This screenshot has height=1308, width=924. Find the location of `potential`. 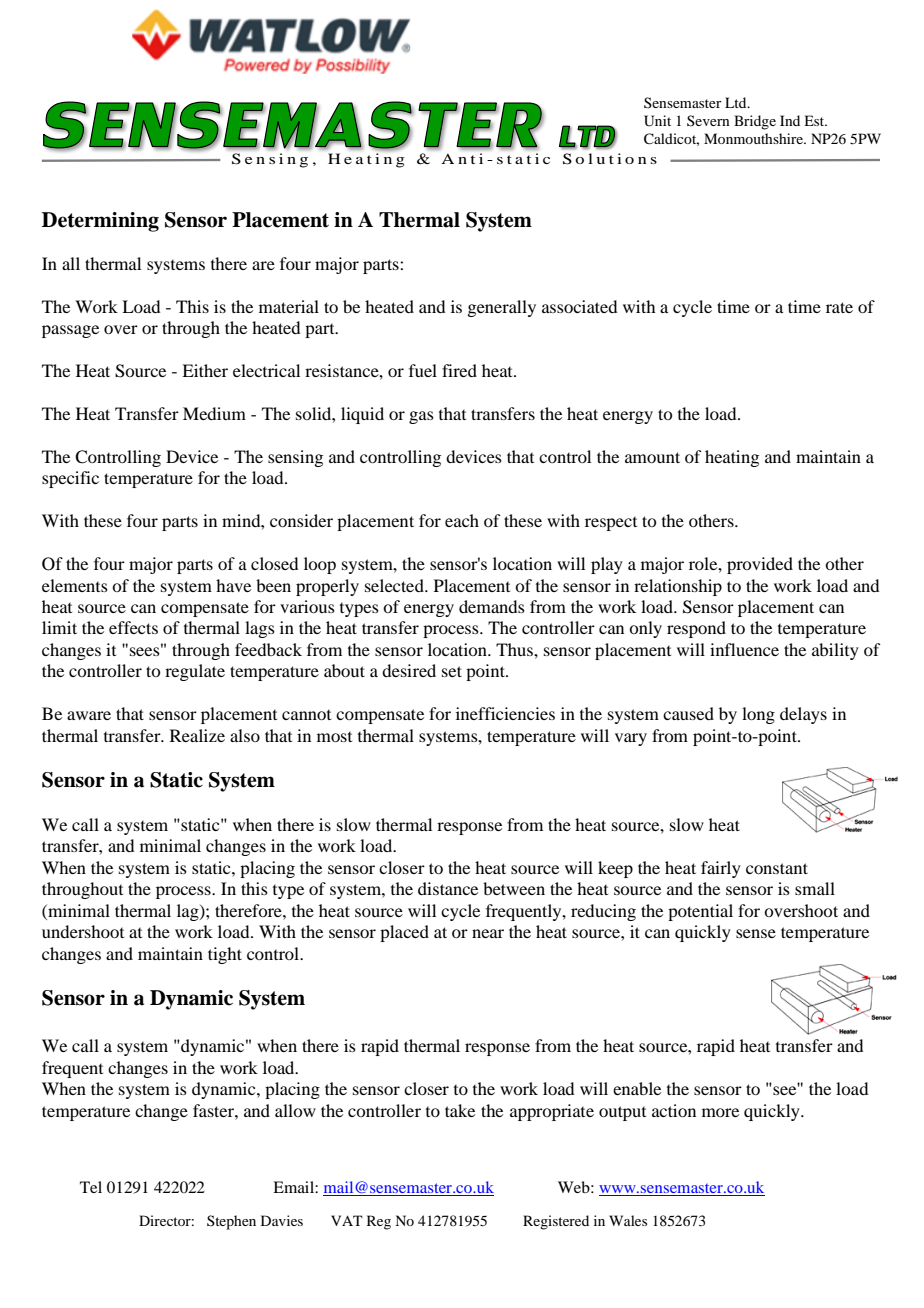

potential is located at coordinates (700, 912).
